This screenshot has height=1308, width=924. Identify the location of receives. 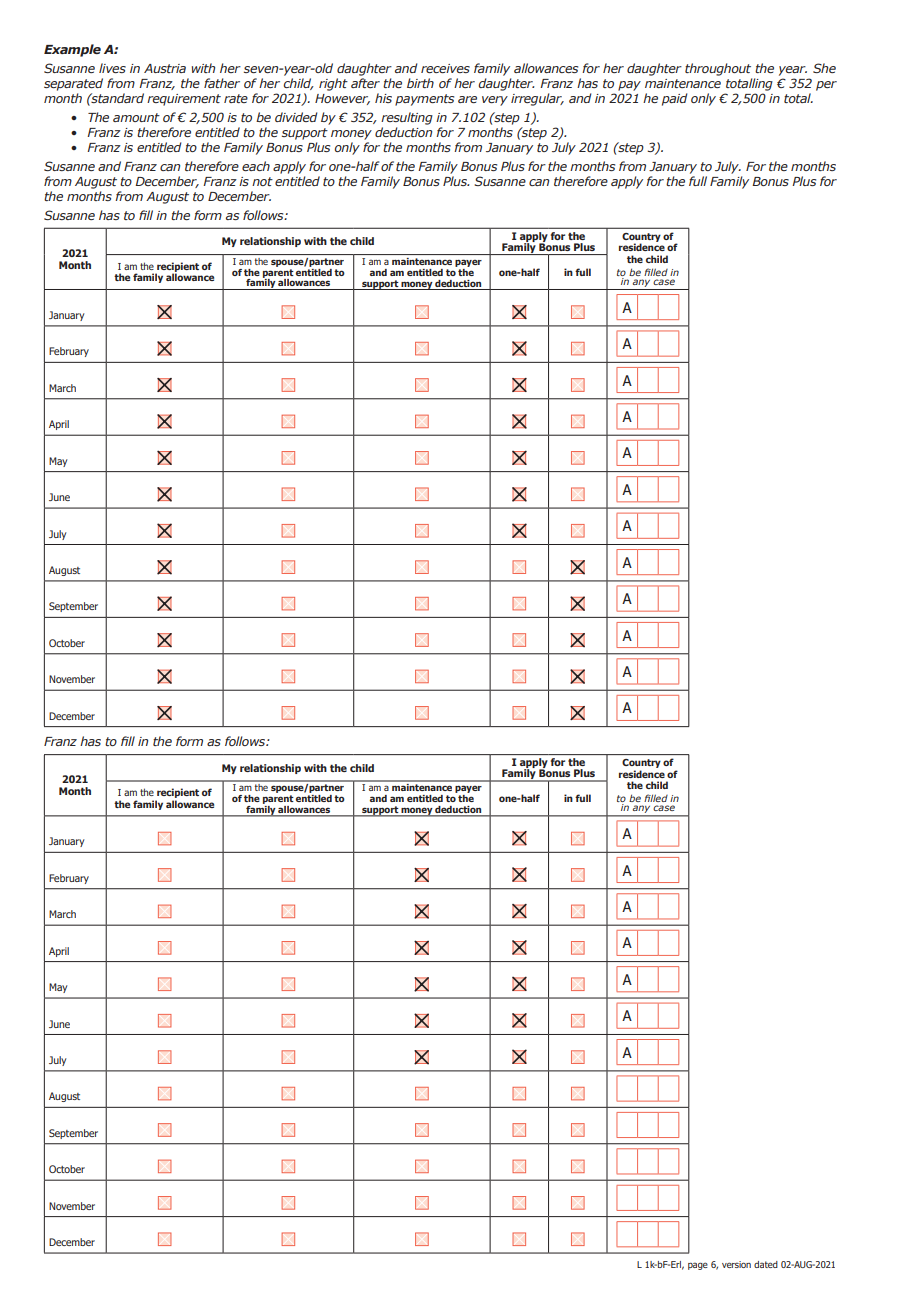
(445, 68).
